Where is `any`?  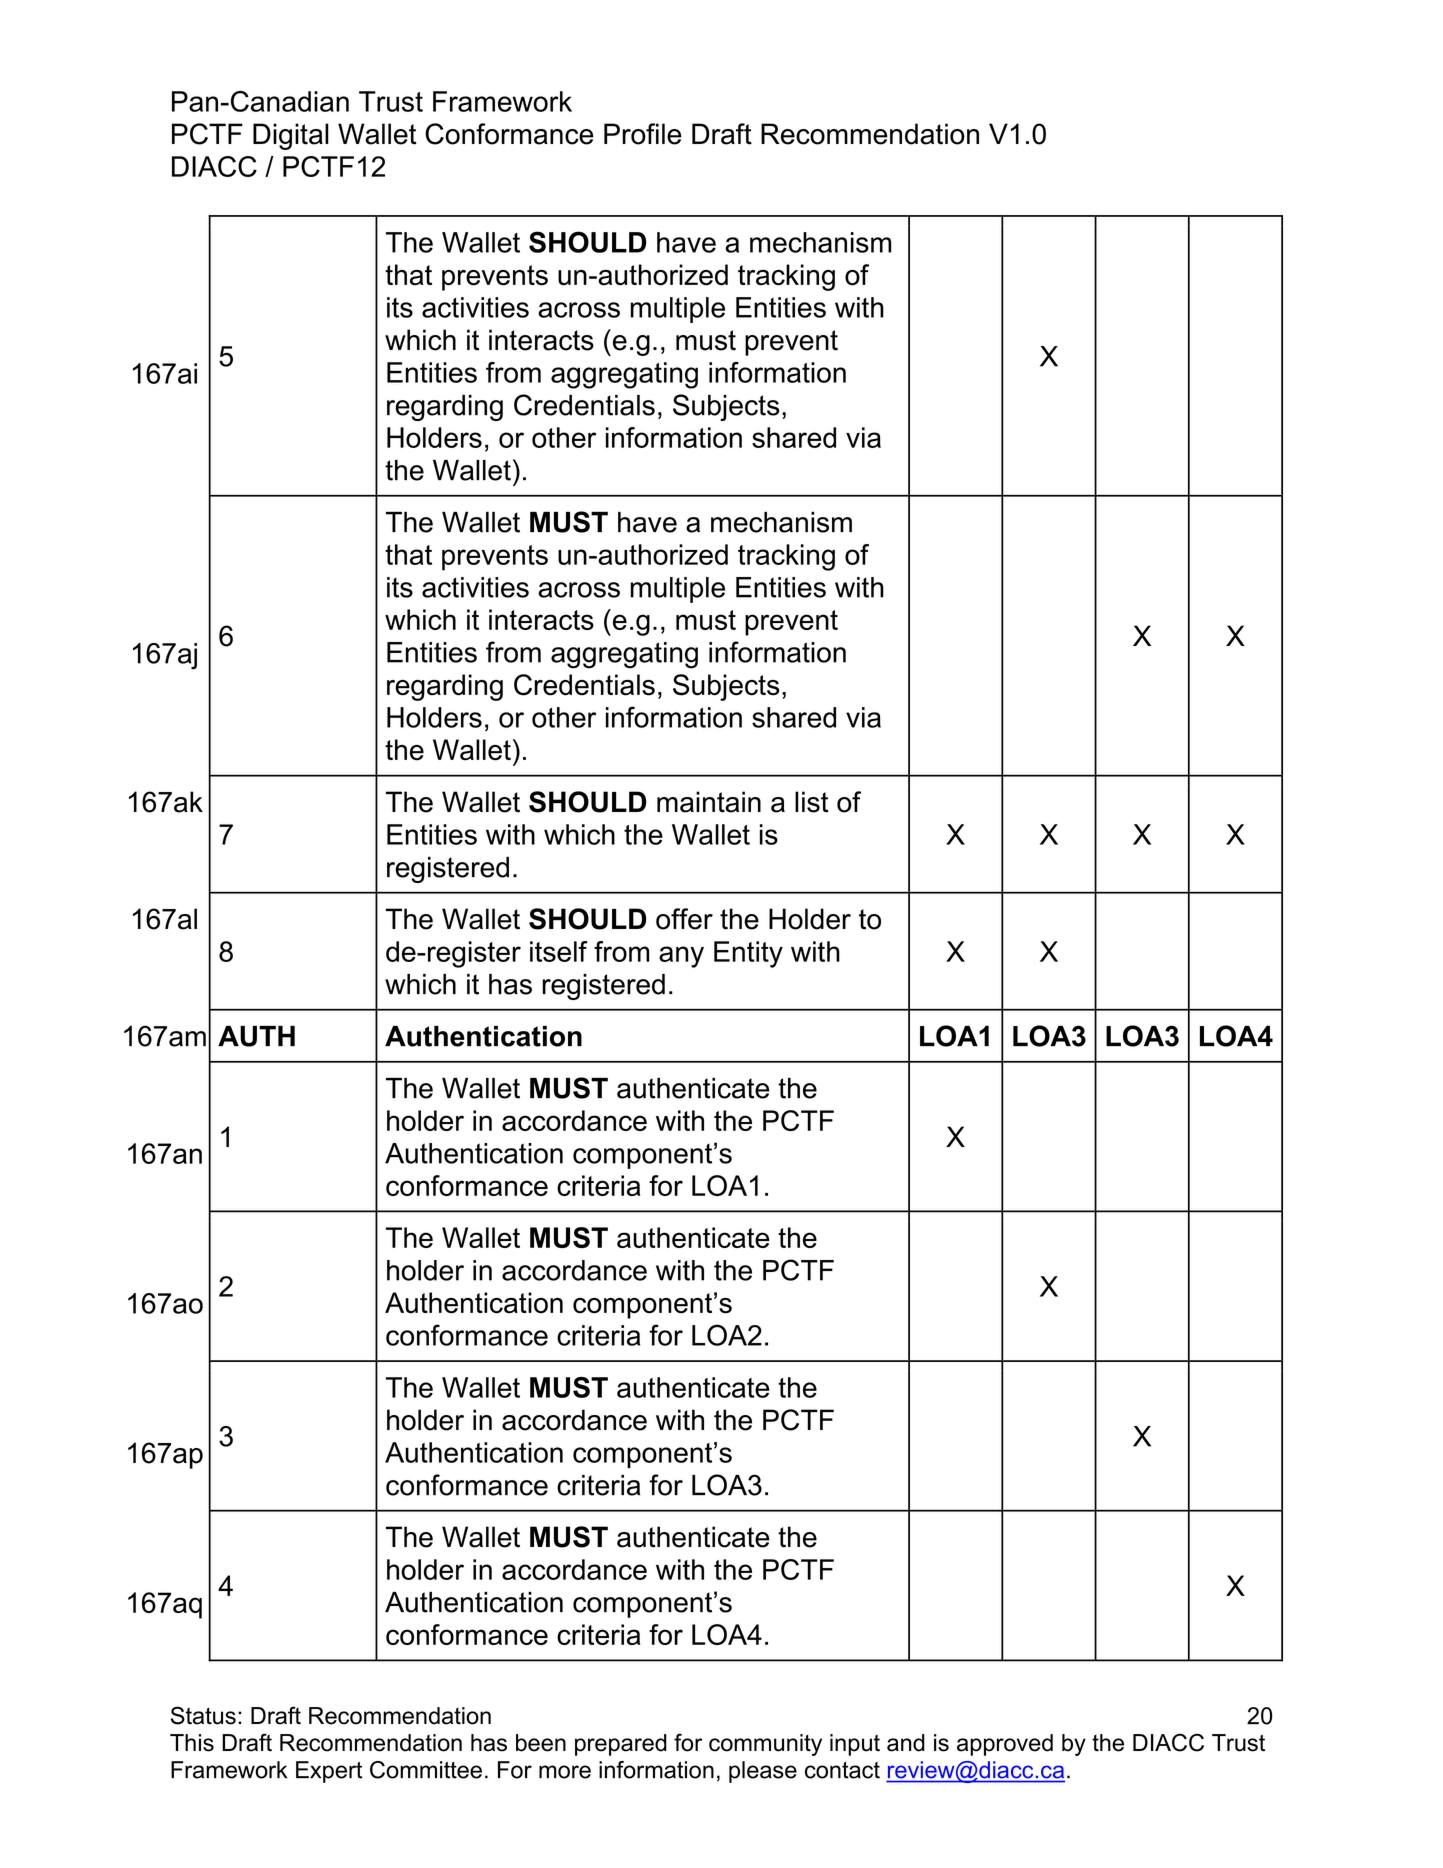 any is located at coordinates (681, 957).
